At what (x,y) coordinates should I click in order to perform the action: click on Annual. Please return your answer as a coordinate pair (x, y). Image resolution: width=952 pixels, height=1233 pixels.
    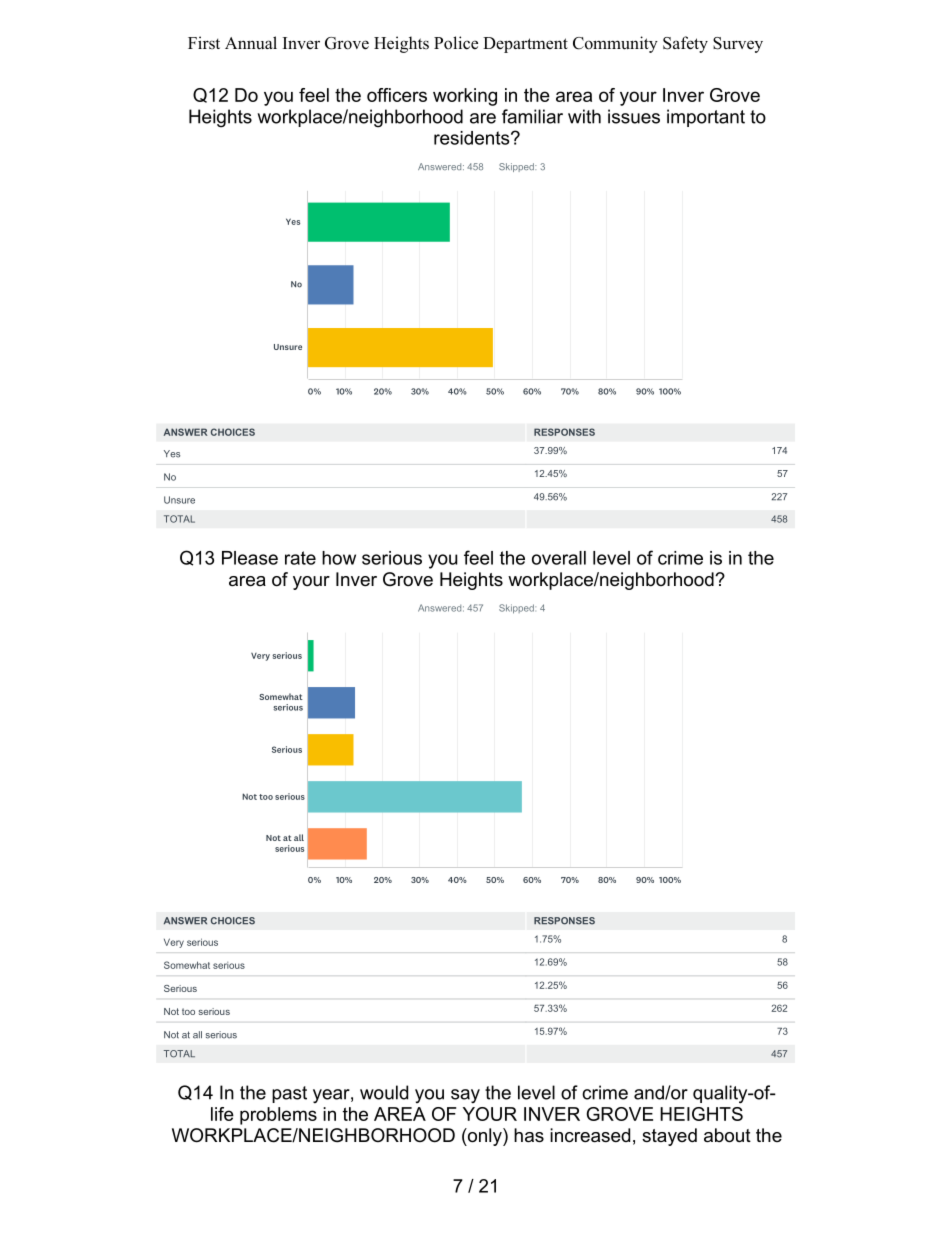
    Looking at the image, I should click on (251, 43).
